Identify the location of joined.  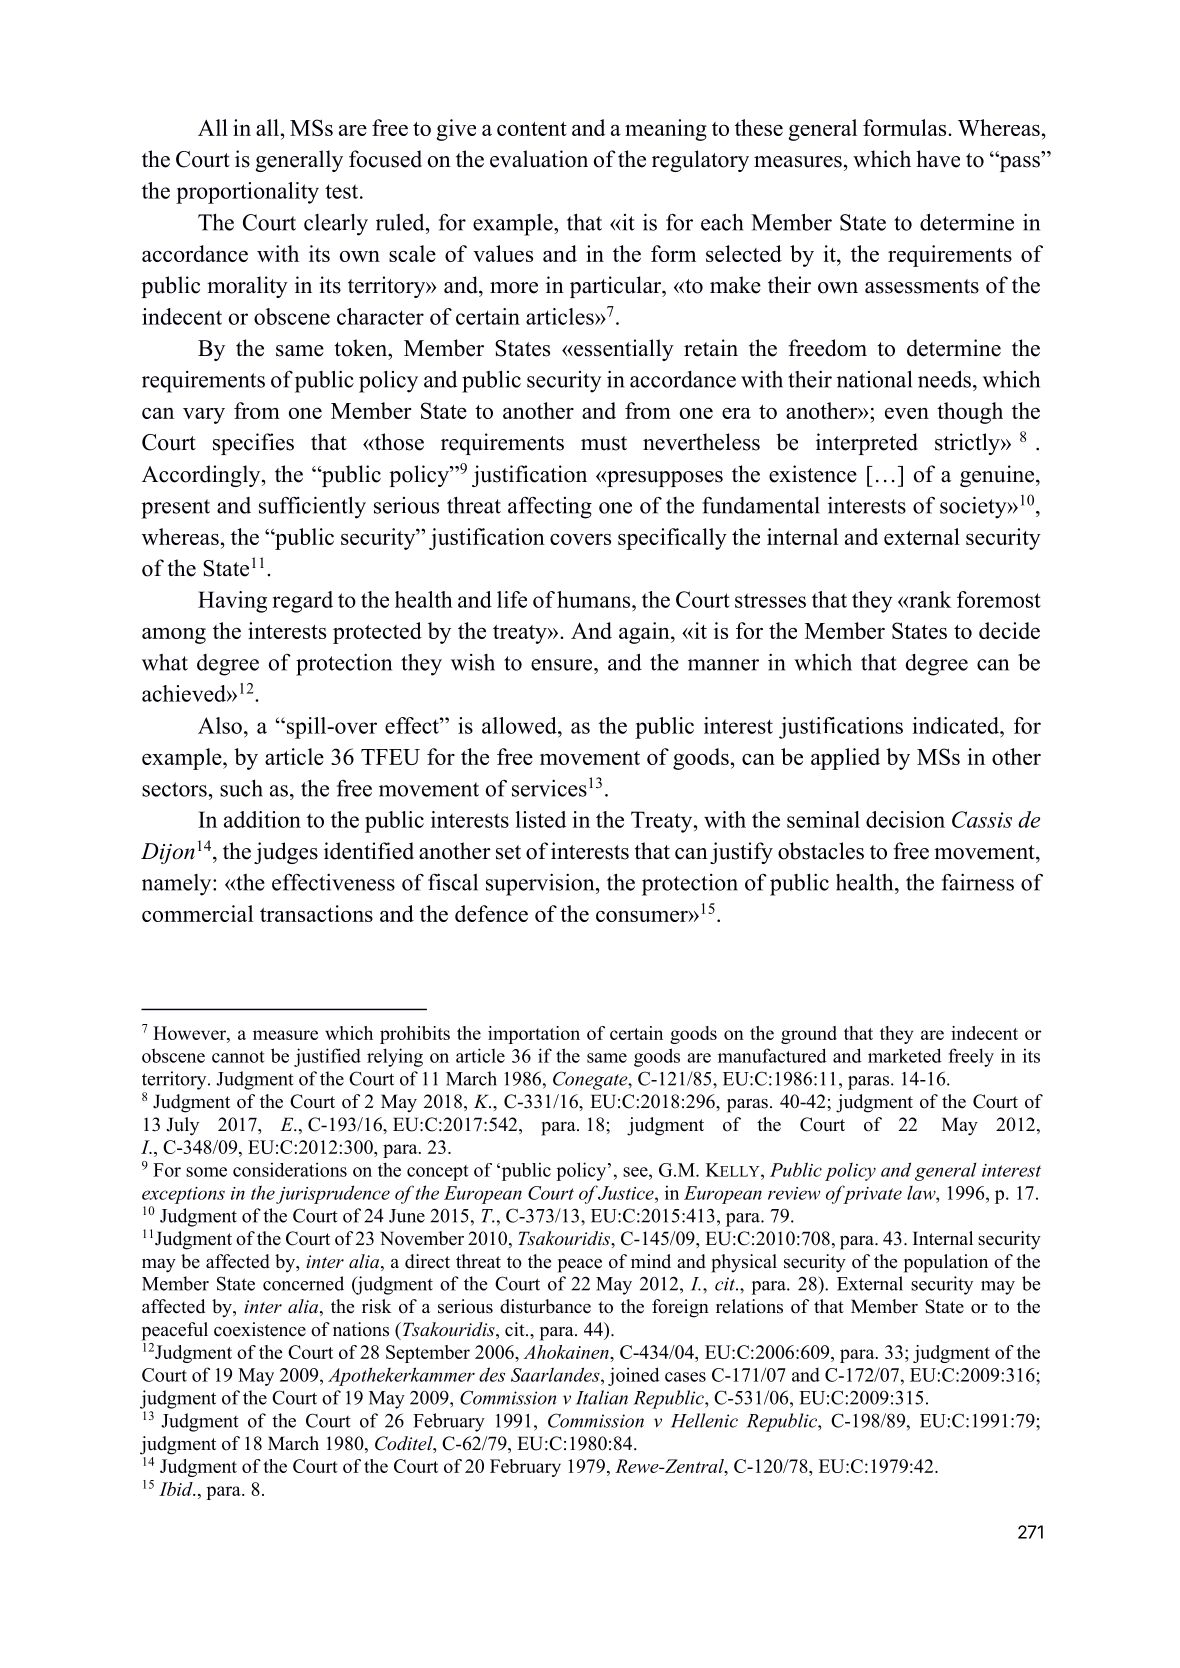
(634, 1376).
